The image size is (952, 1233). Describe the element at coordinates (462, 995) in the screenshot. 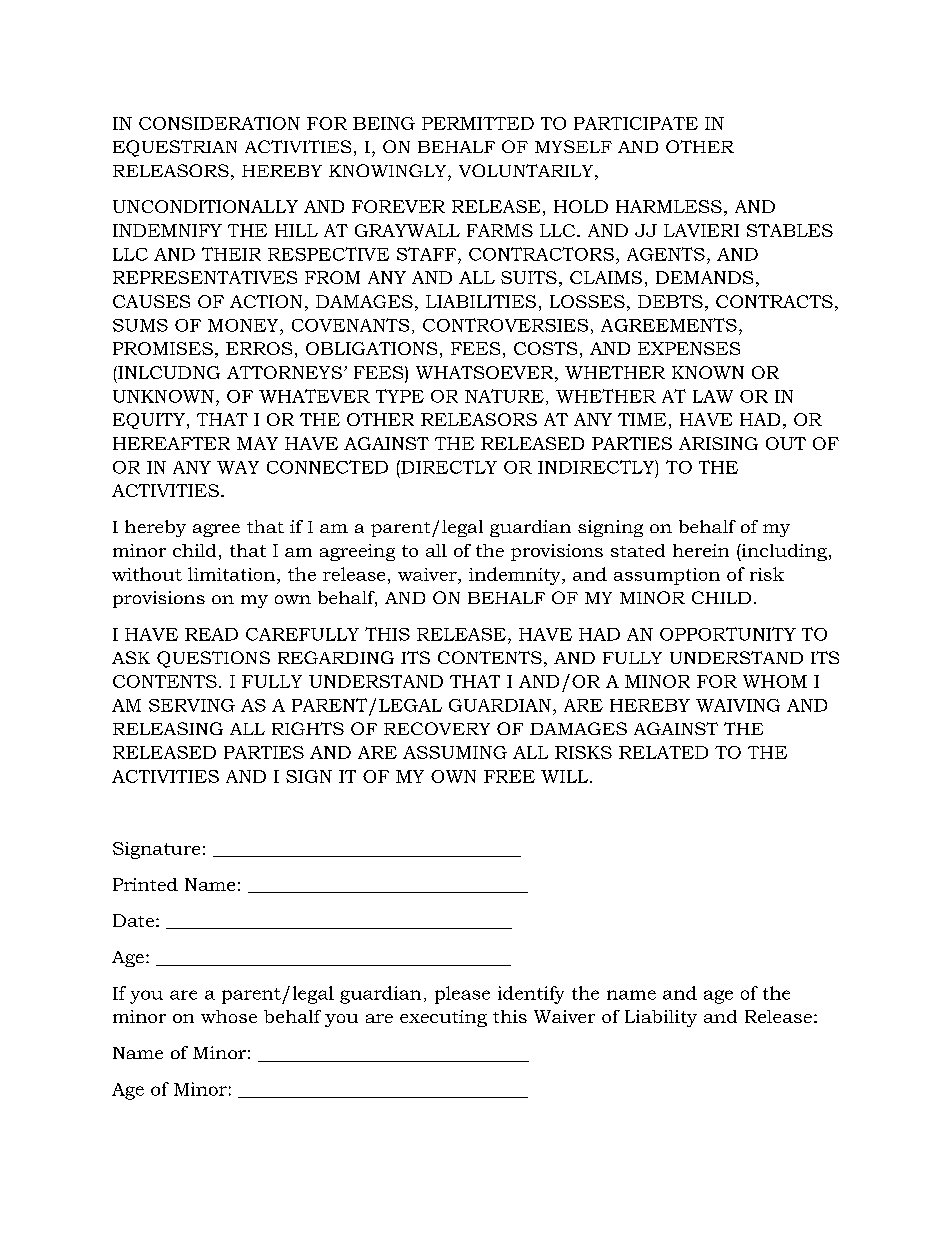

I see `please` at that location.
